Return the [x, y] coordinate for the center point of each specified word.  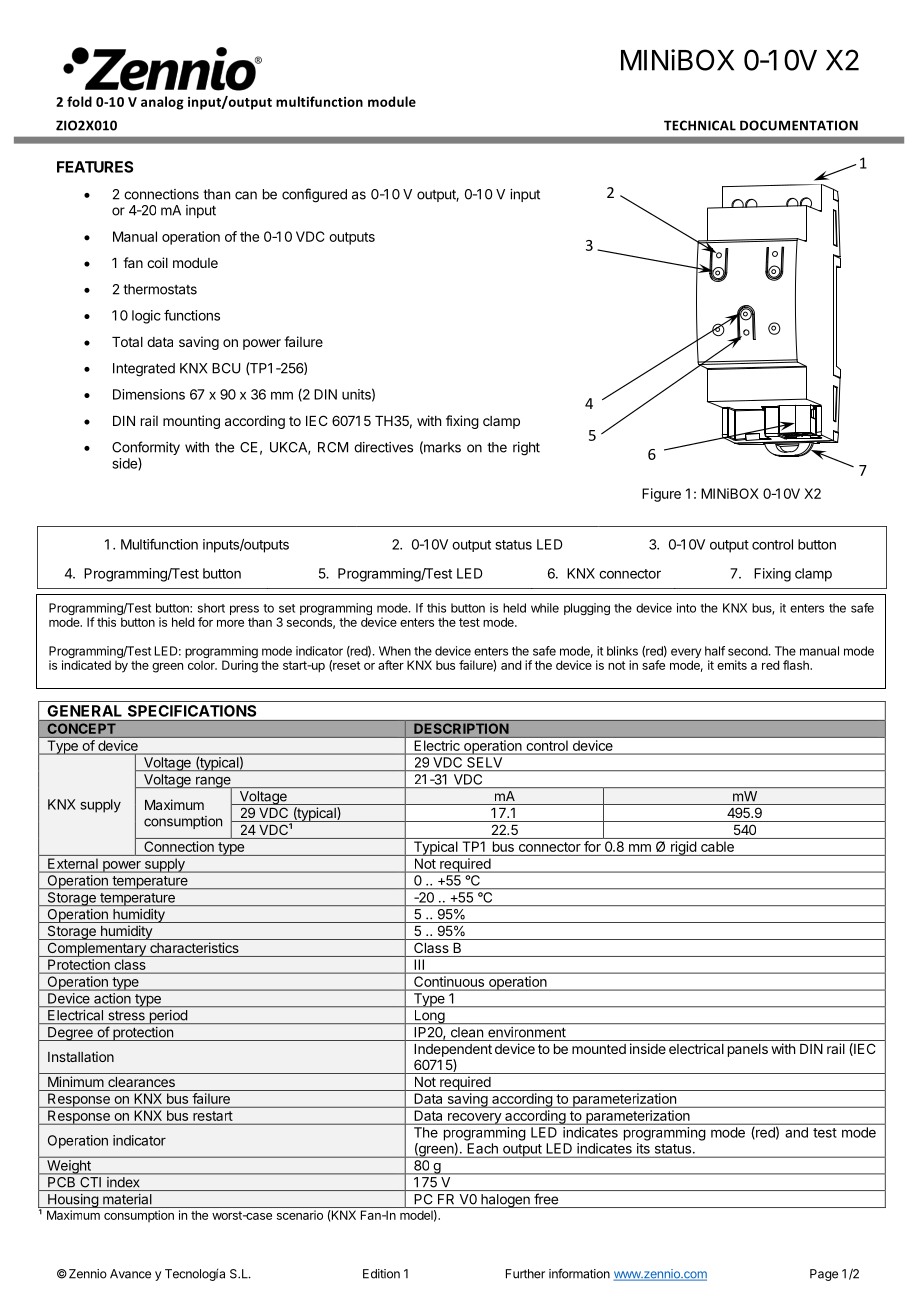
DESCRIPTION [461, 729]
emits [732, 665]
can [246, 195]
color [202, 665]
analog [162, 103]
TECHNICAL [700, 125]
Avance [130, 1274]
